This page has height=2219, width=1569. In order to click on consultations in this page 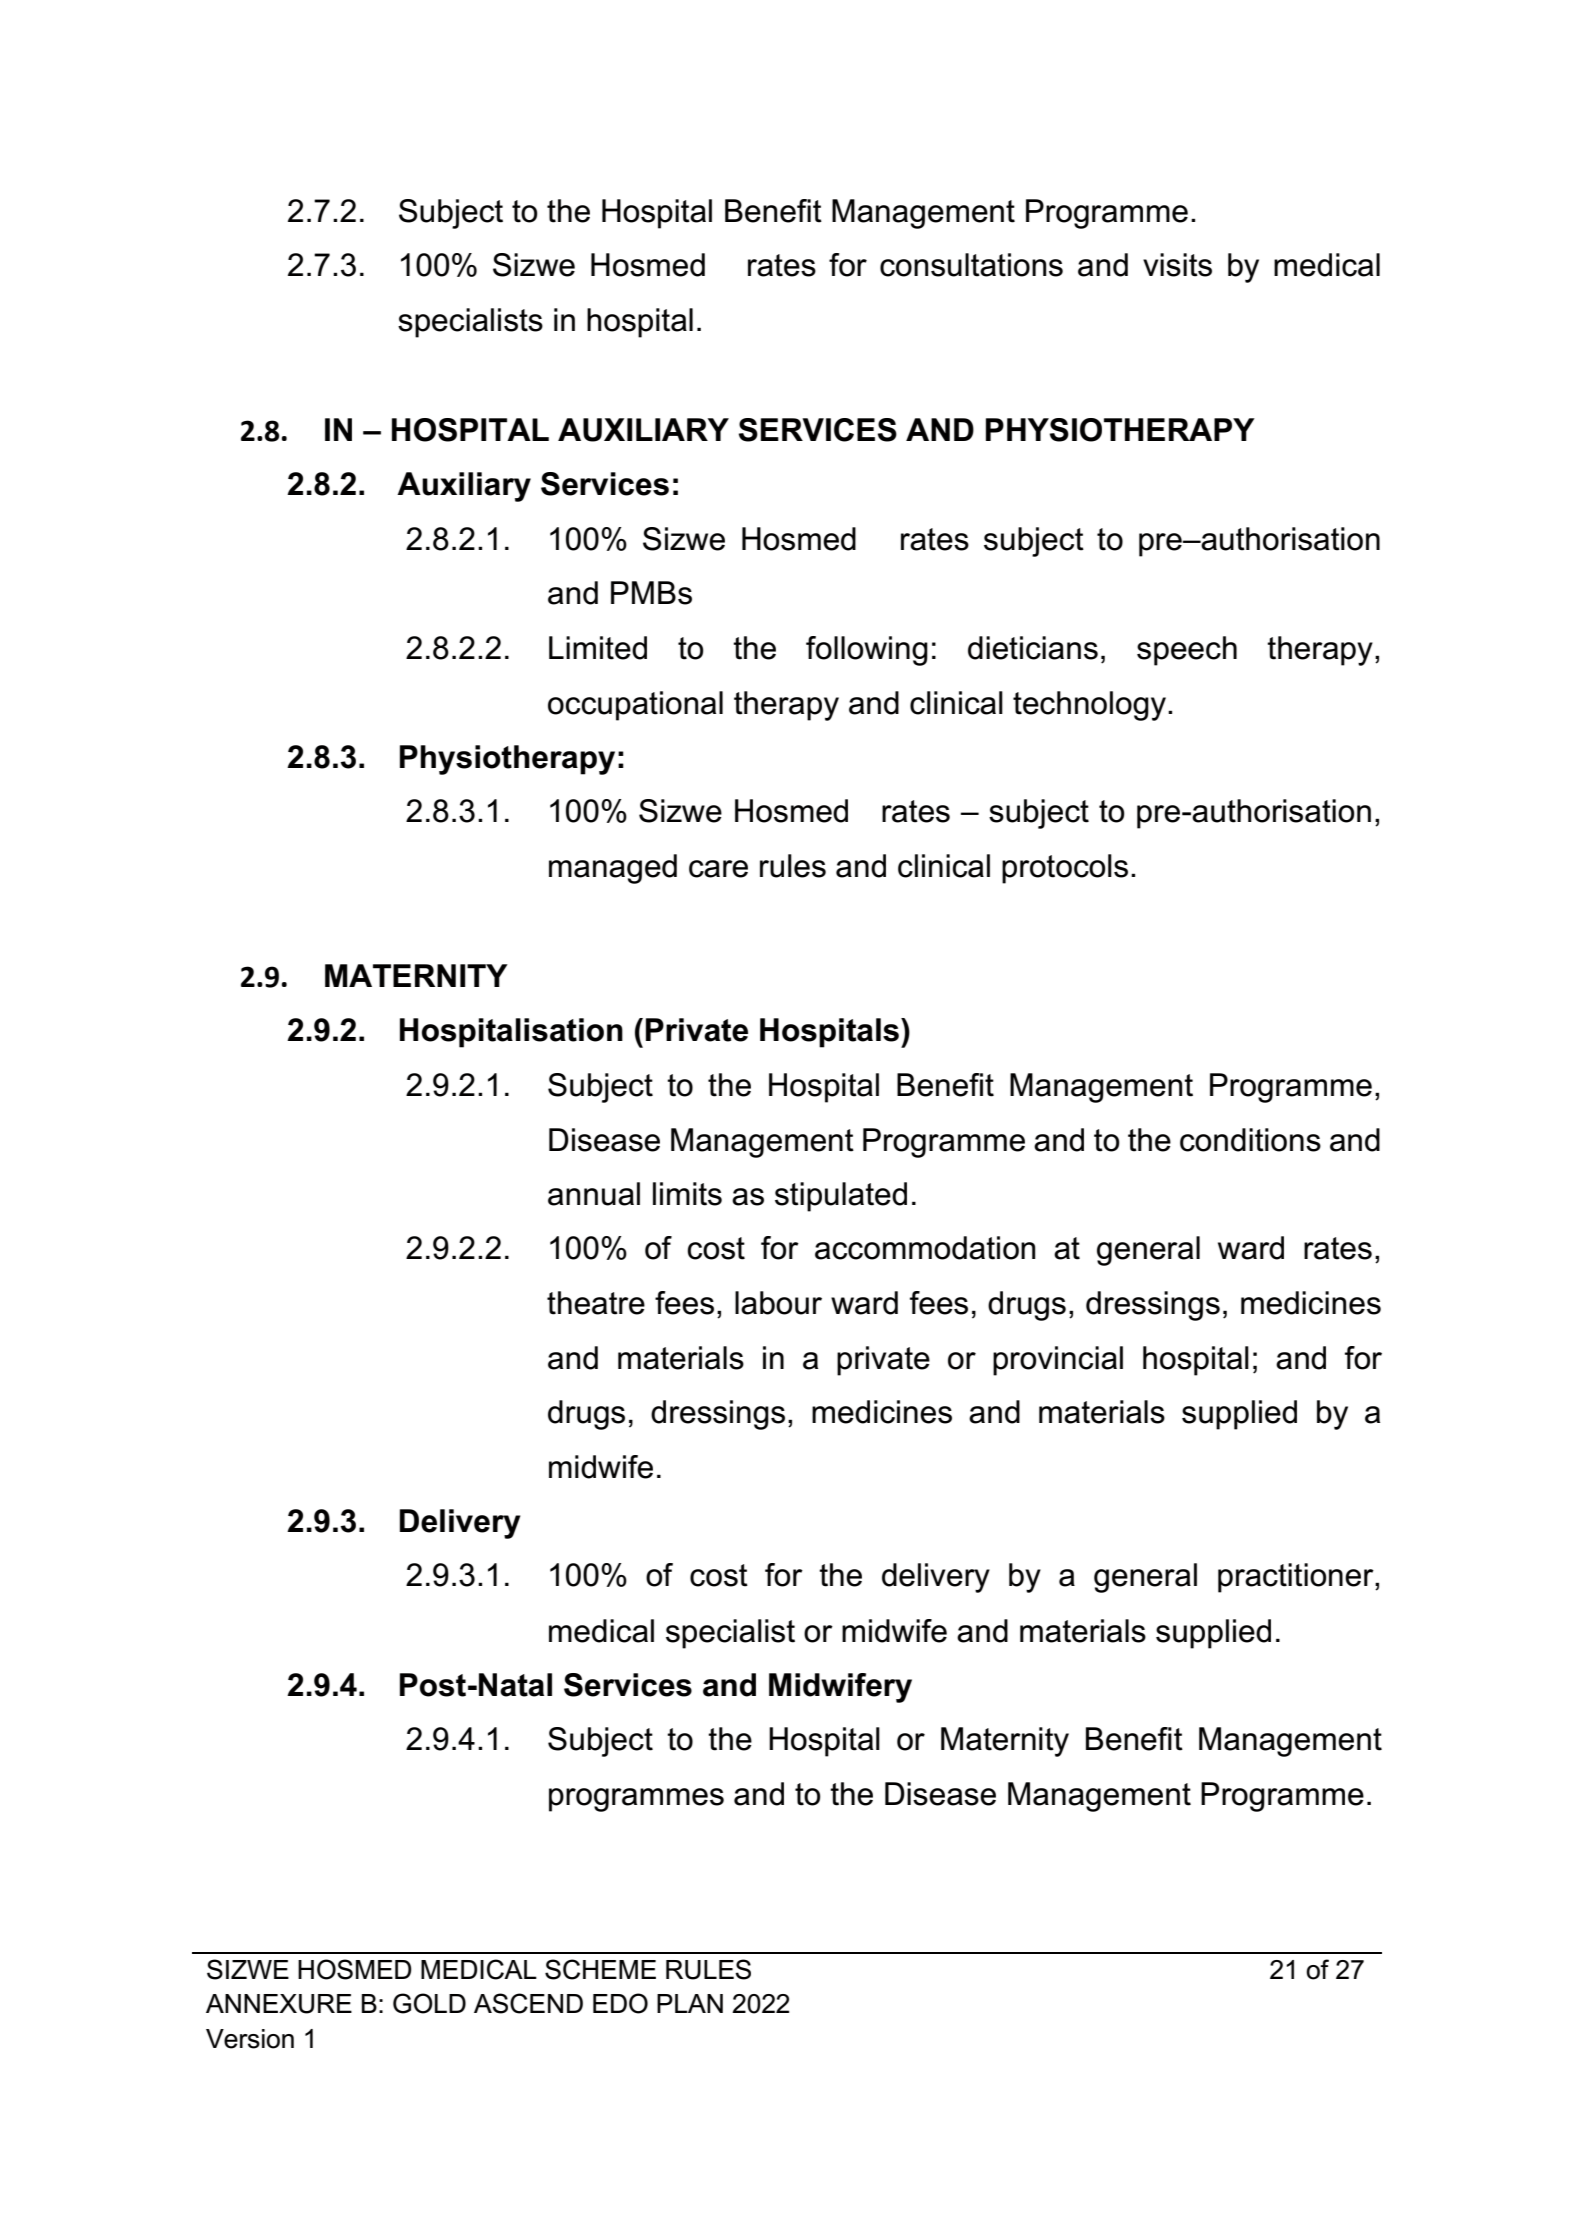, I will do `click(971, 265)`.
